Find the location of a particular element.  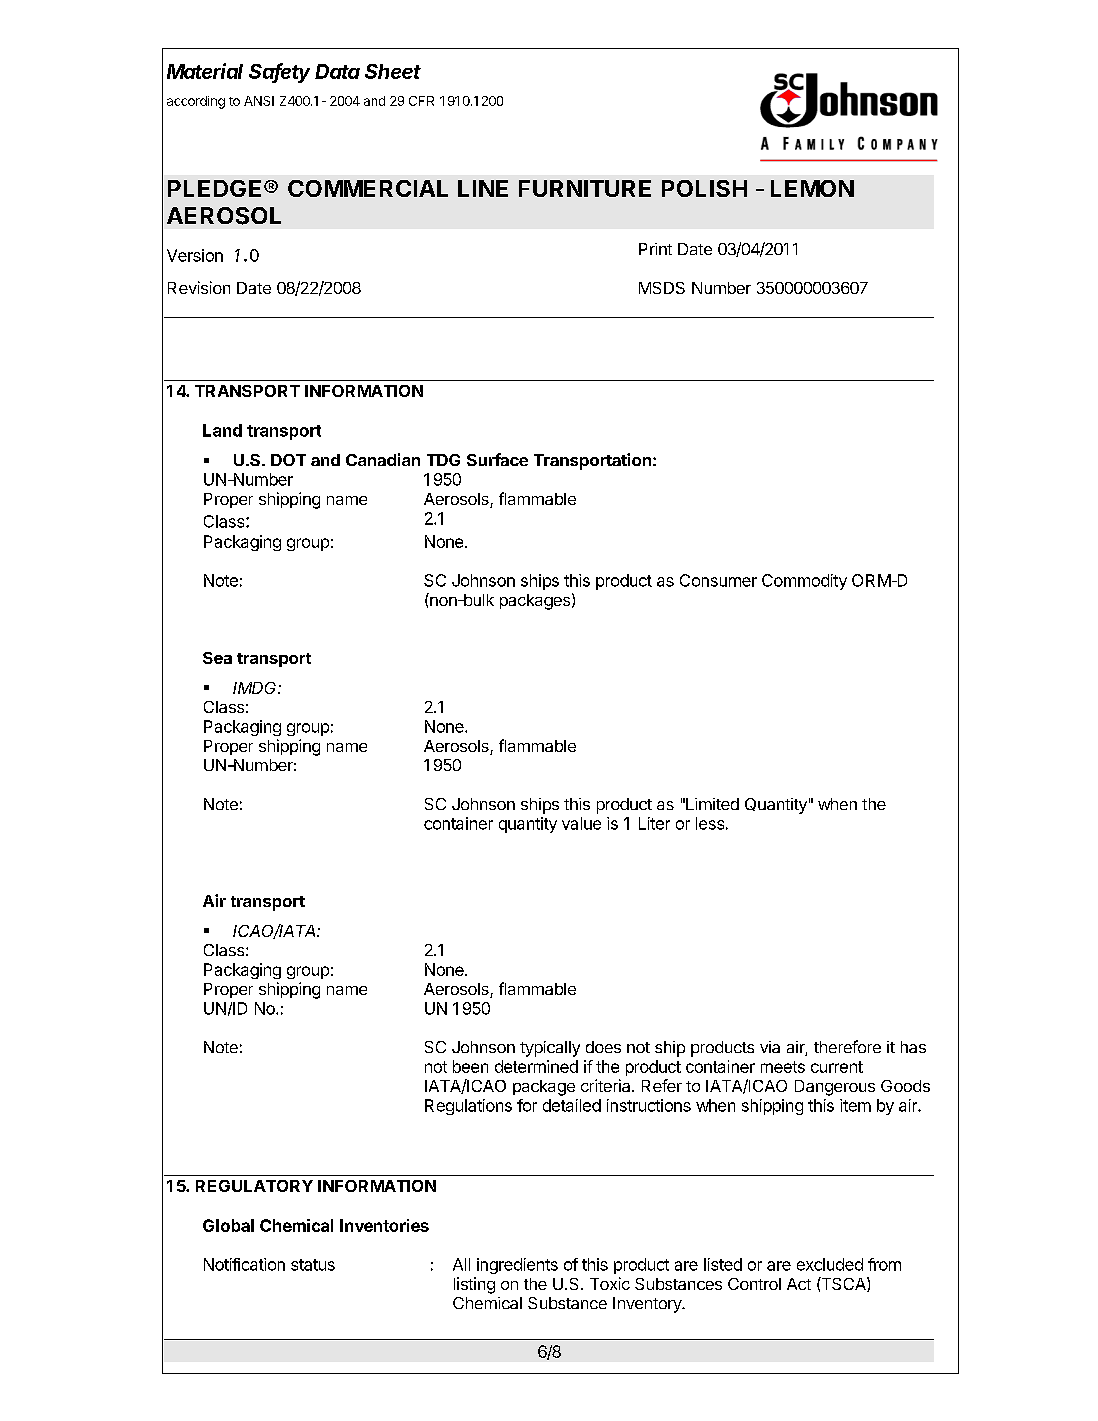

FURNITURE is located at coordinates (585, 188).
